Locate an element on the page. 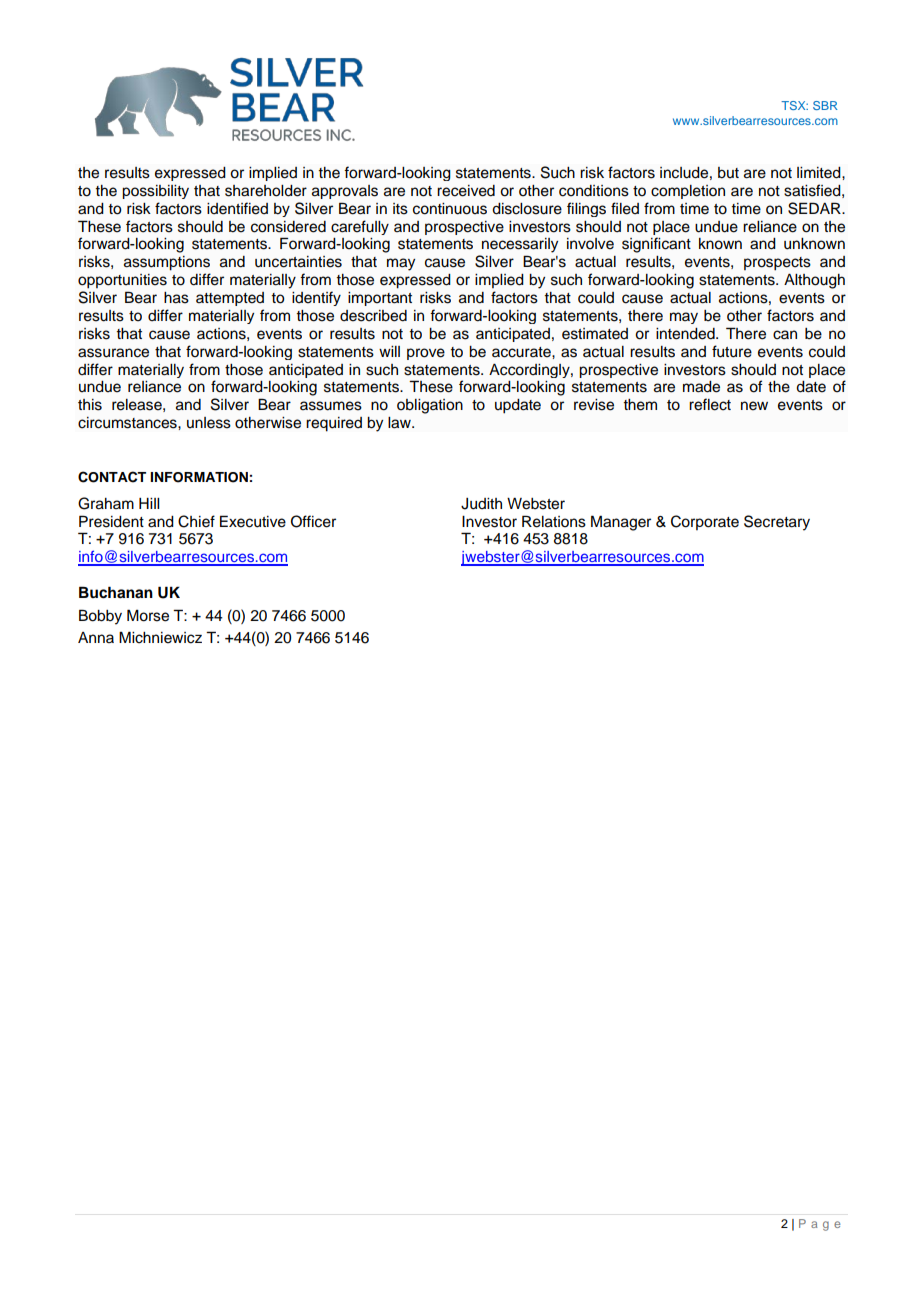  Relations is located at coordinates (554, 521).
